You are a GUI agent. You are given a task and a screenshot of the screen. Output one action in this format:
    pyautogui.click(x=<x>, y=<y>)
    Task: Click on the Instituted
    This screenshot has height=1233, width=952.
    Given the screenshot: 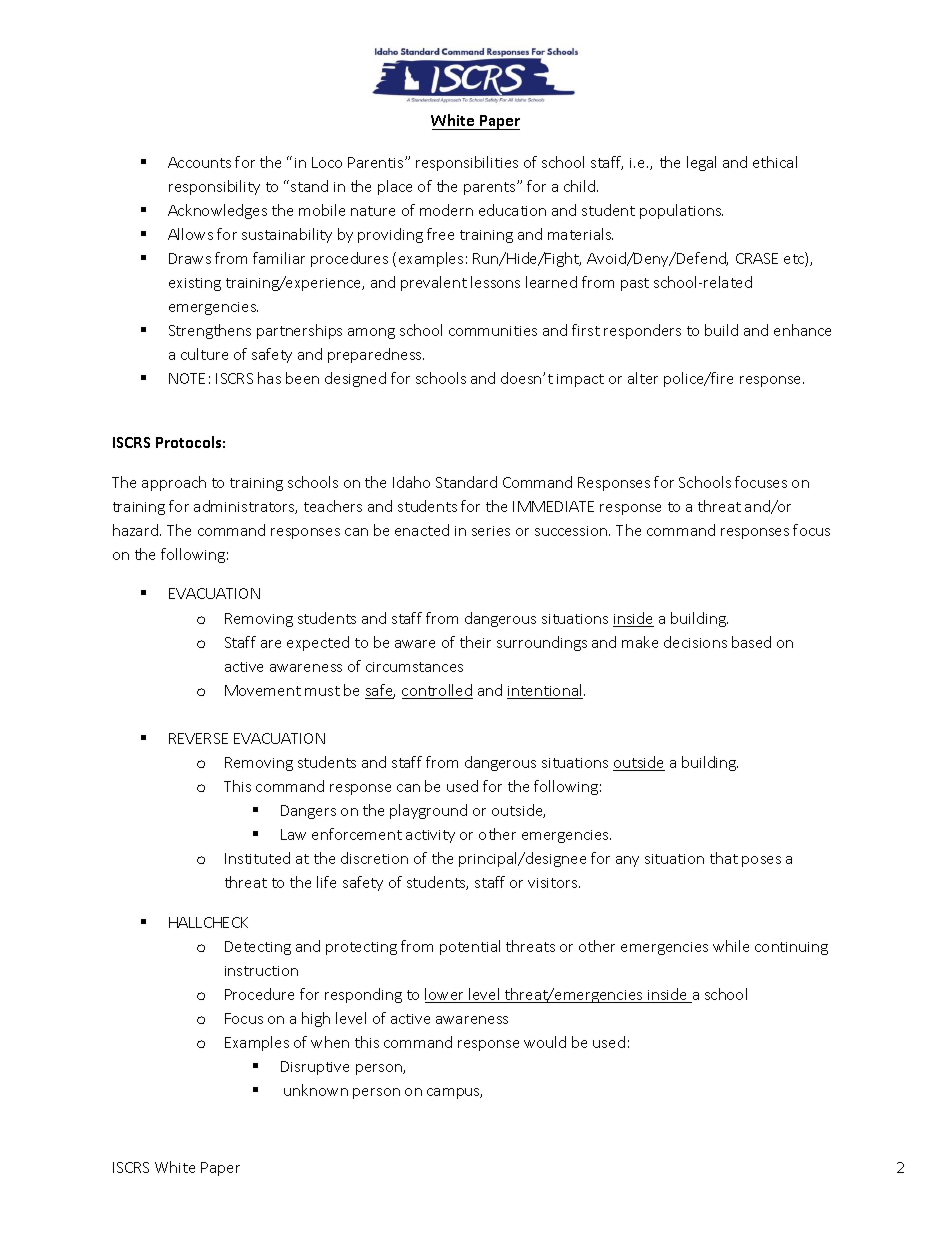 What is the action you would take?
    pyautogui.click(x=257, y=858)
